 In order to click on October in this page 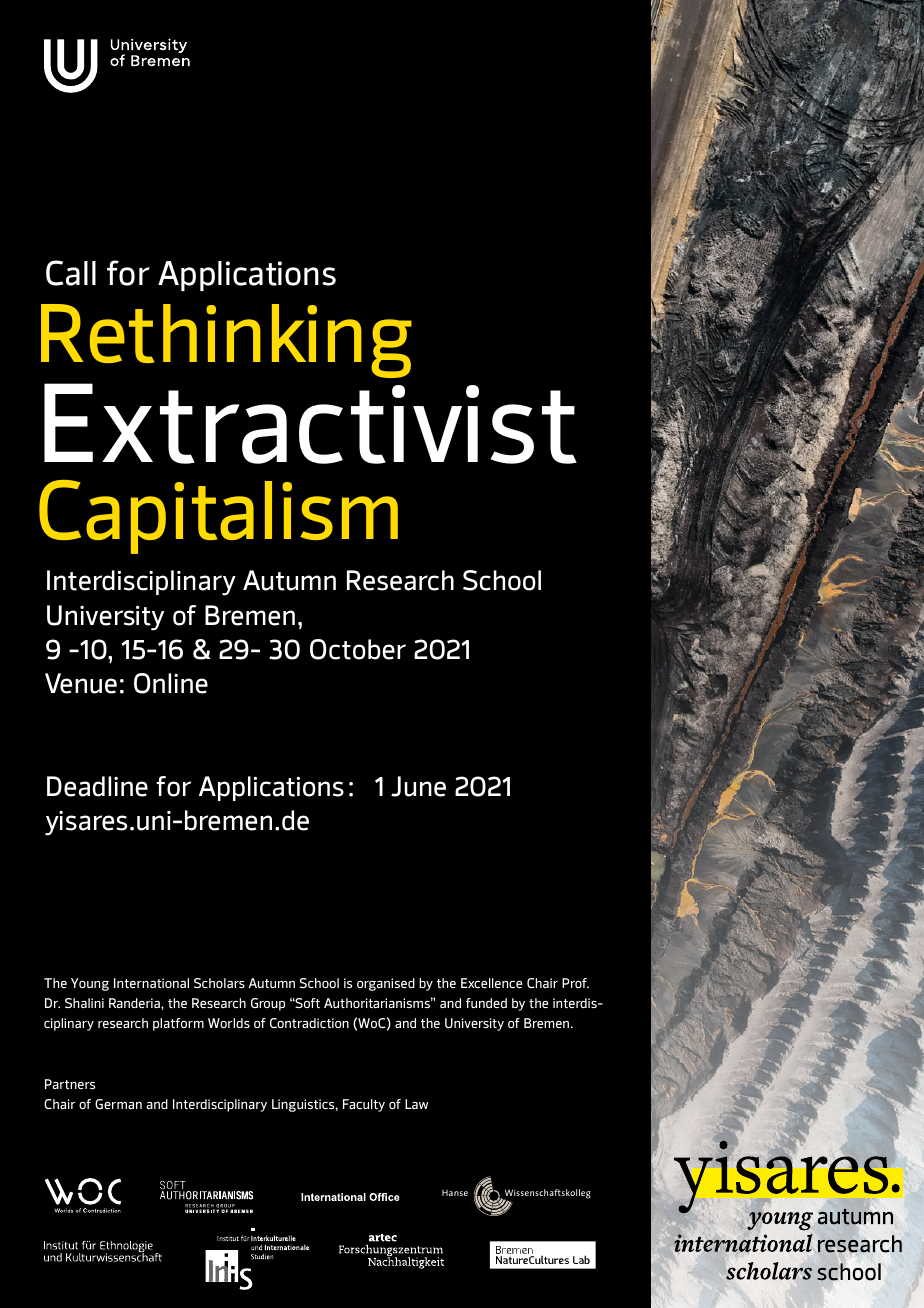, I will do `click(358, 649)`.
